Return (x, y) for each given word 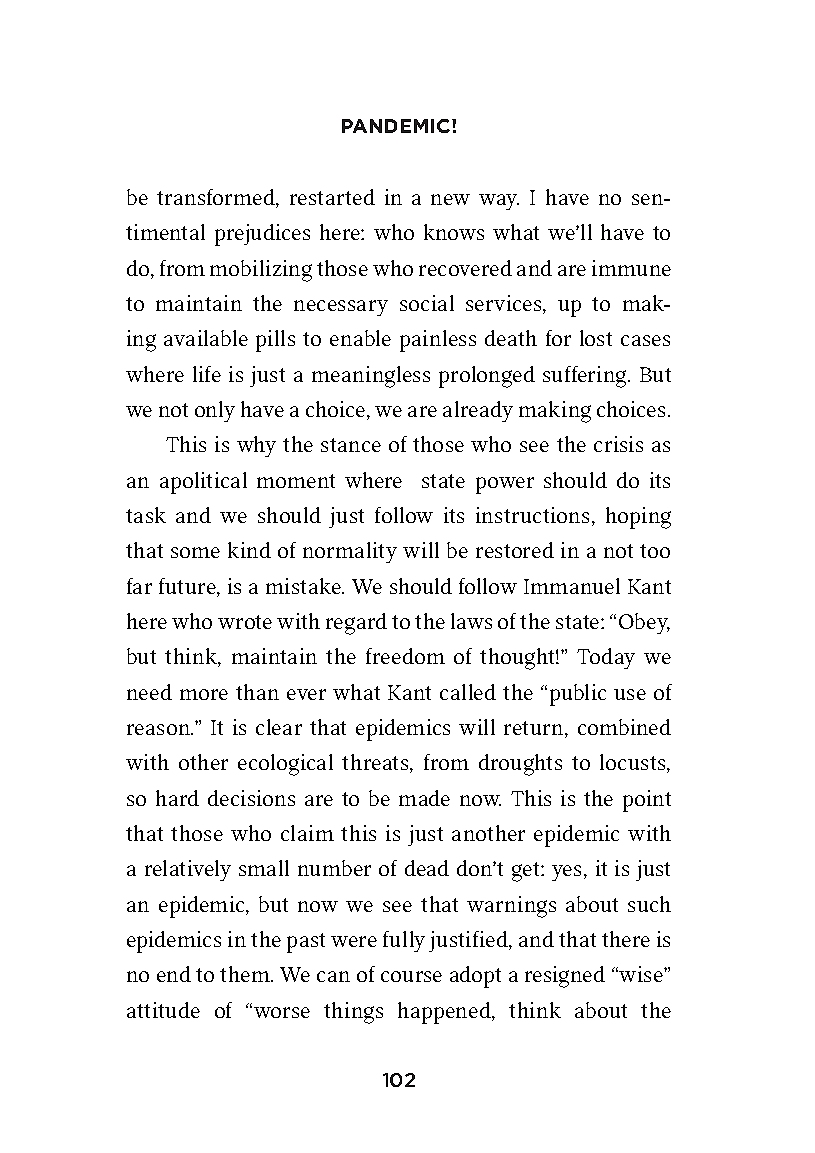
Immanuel (572, 586)
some (195, 552)
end (174, 974)
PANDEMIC (397, 126)
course (411, 976)
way (499, 202)
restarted (332, 197)
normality (350, 552)
